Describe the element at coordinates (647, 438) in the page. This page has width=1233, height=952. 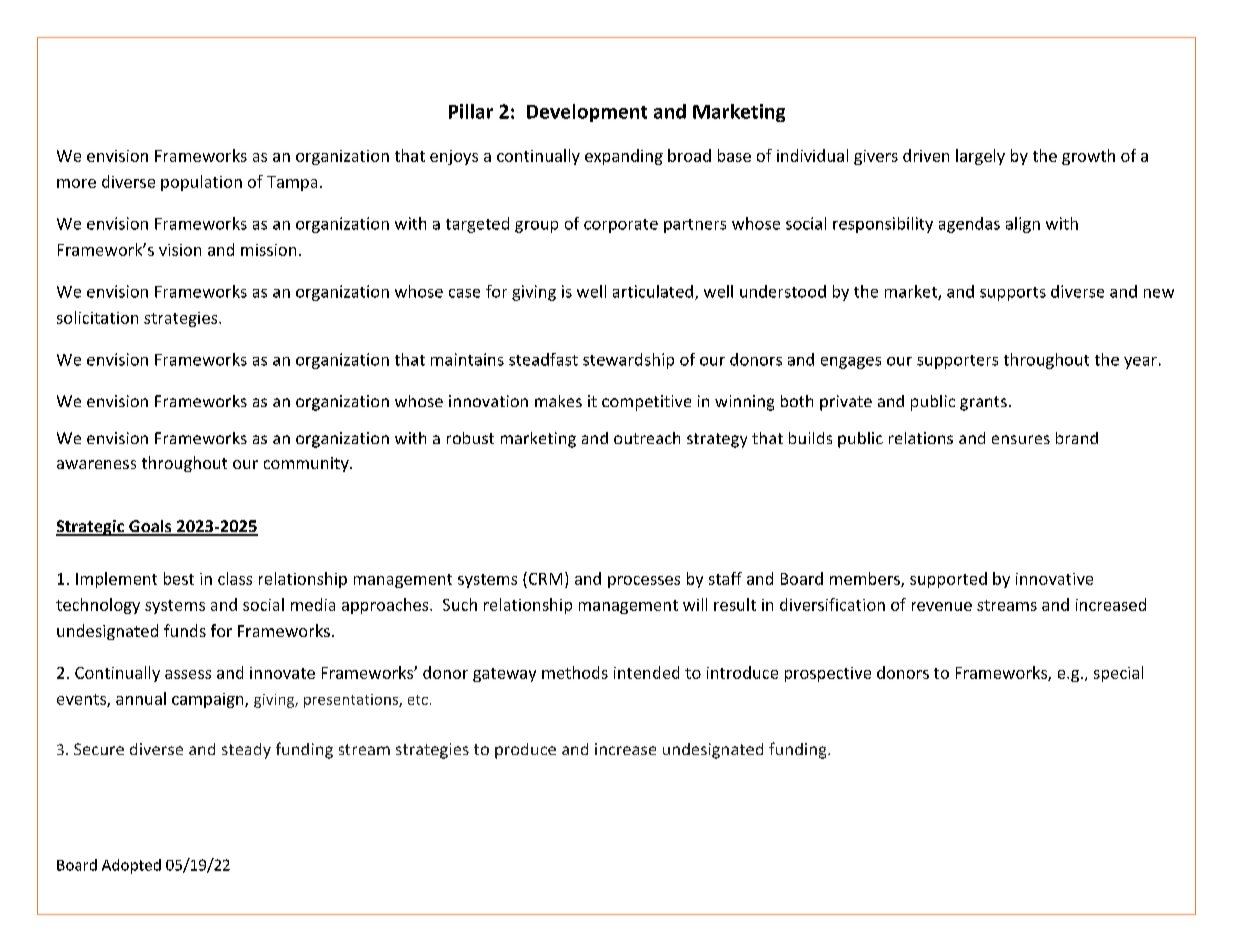
I see `outreach` at that location.
